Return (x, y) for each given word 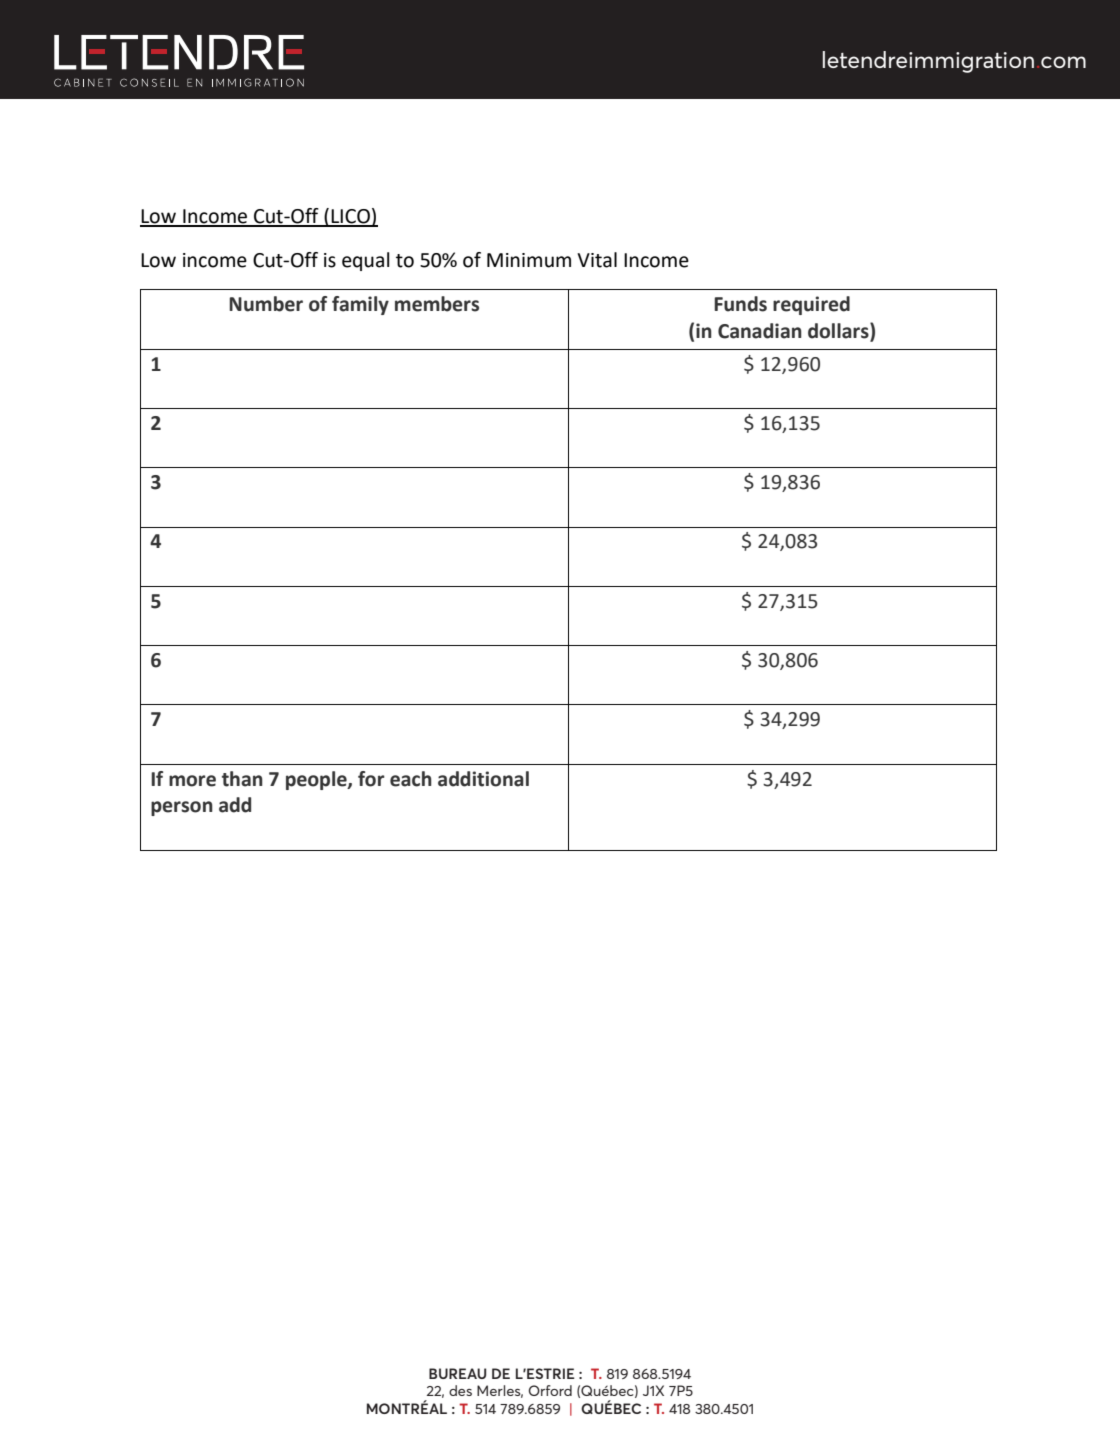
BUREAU (457, 1373)
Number (266, 304)
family (360, 305)
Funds (740, 304)
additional (483, 779)
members (437, 304)
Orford (550, 1390)
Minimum (529, 260)
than (242, 779)
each (411, 779)
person (182, 808)
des (460, 1390)
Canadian (760, 331)
